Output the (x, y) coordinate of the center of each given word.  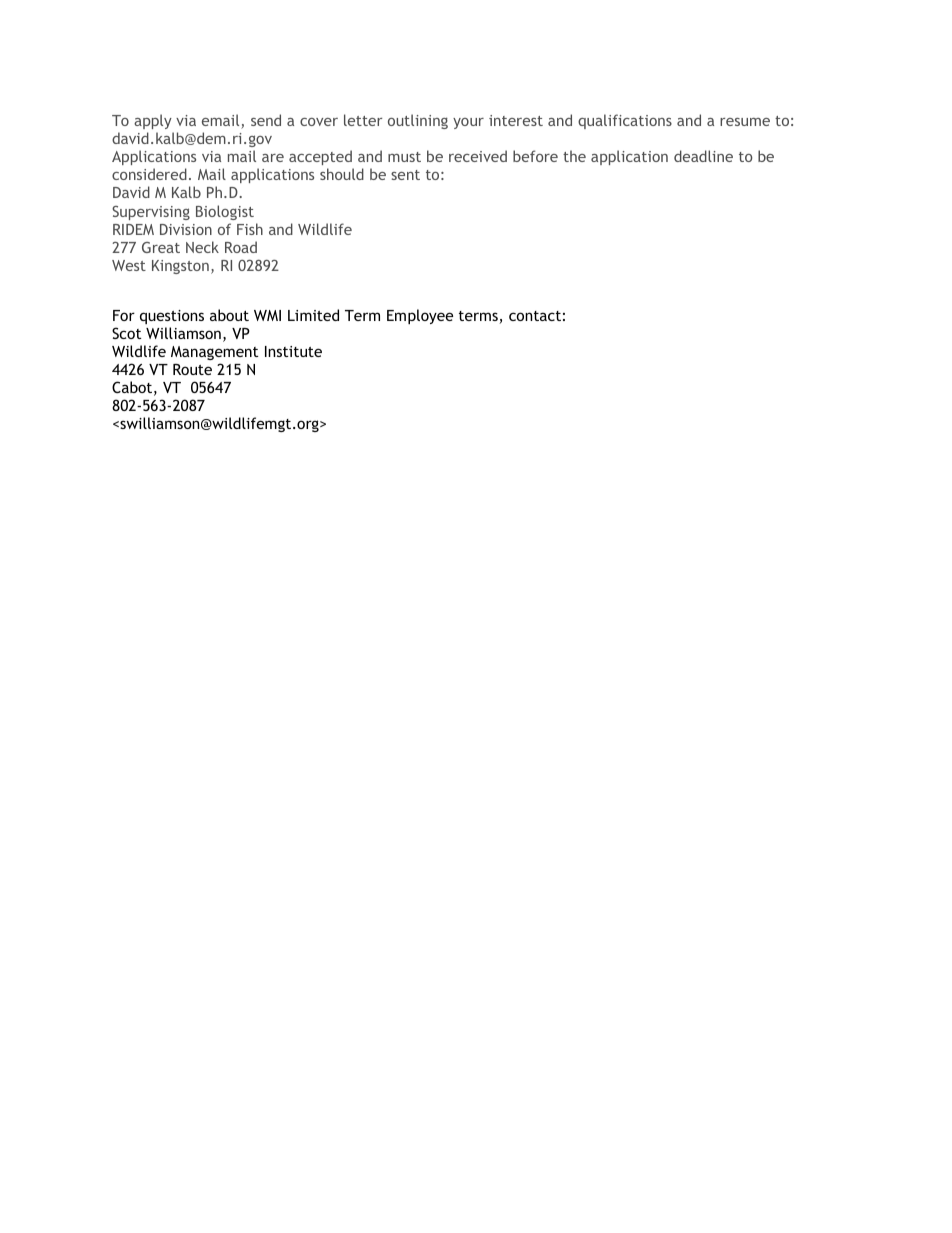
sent (405, 175)
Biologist (225, 212)
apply (153, 121)
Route (192, 369)
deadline (703, 156)
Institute (293, 351)
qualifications (625, 121)
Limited (313, 315)
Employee (420, 316)
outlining (418, 121)
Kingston (180, 267)
